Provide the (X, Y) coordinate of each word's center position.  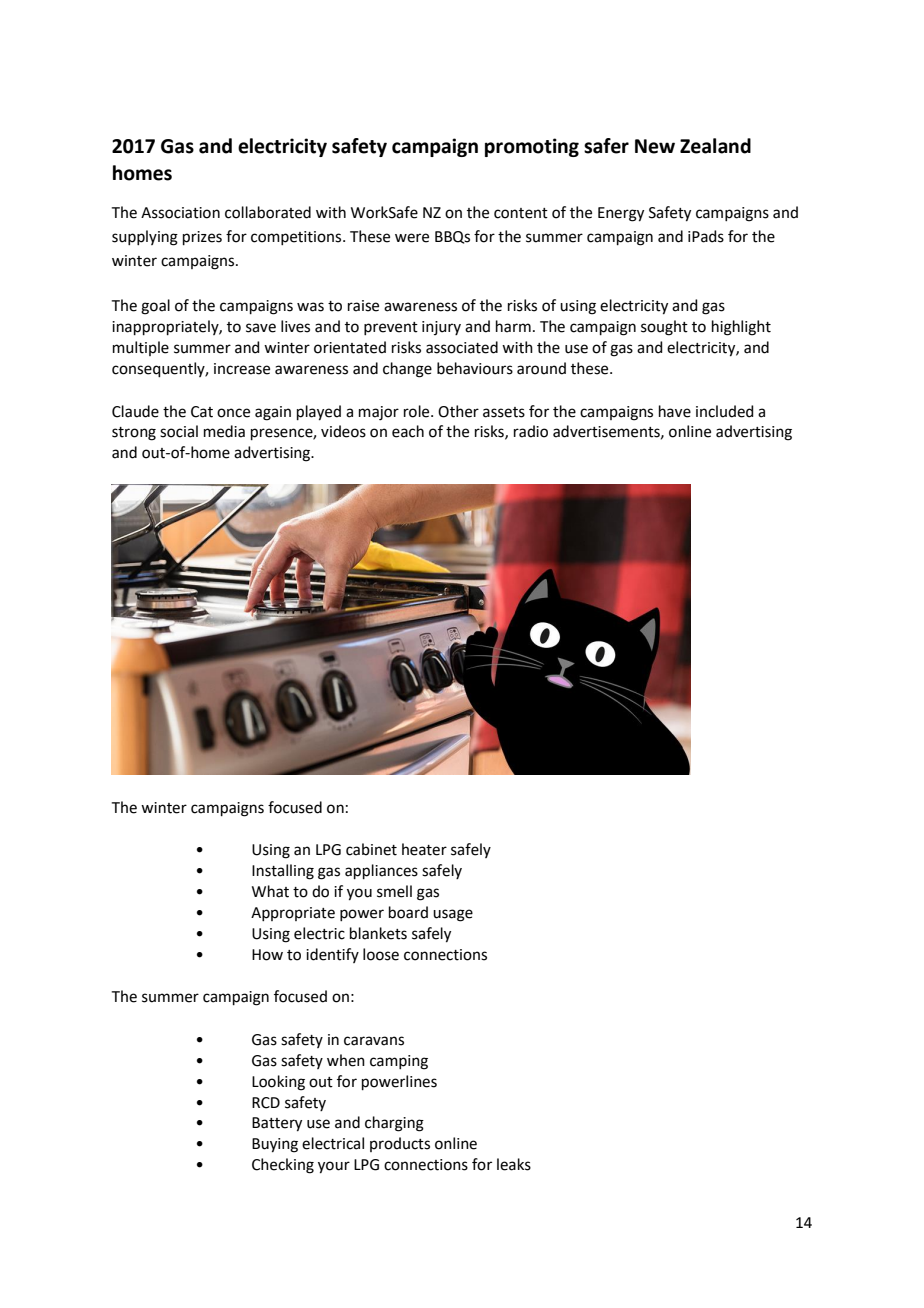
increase (242, 369)
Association (180, 213)
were (412, 238)
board (408, 912)
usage (453, 915)
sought (664, 328)
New (655, 146)
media (224, 431)
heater (424, 849)
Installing (283, 872)
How (267, 955)
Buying (275, 1145)
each (408, 431)
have (675, 411)
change (407, 370)
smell (394, 891)
